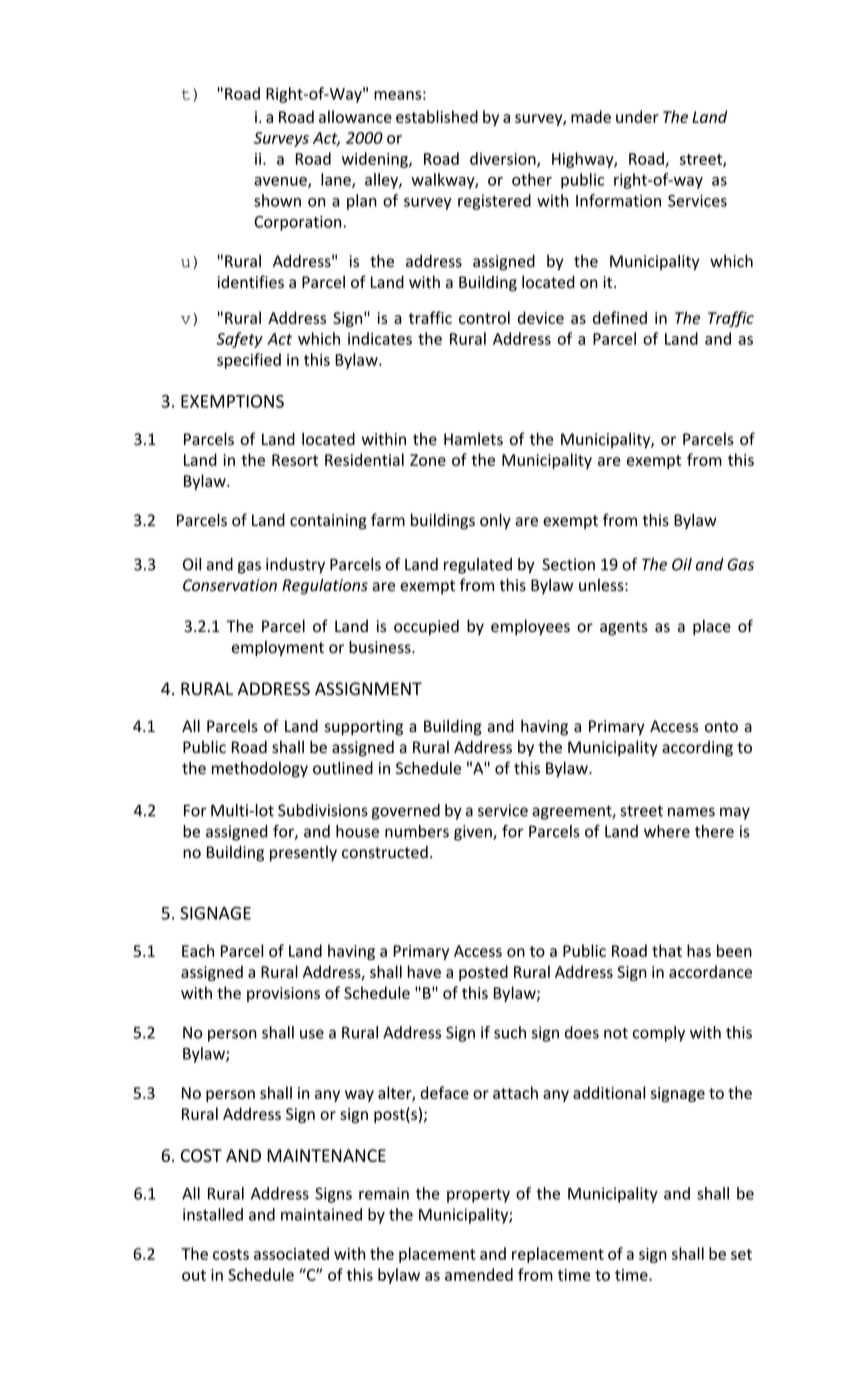 The image size is (849, 1400). What do you see at coordinates (637, 116) in the image?
I see `under` at bounding box center [637, 116].
